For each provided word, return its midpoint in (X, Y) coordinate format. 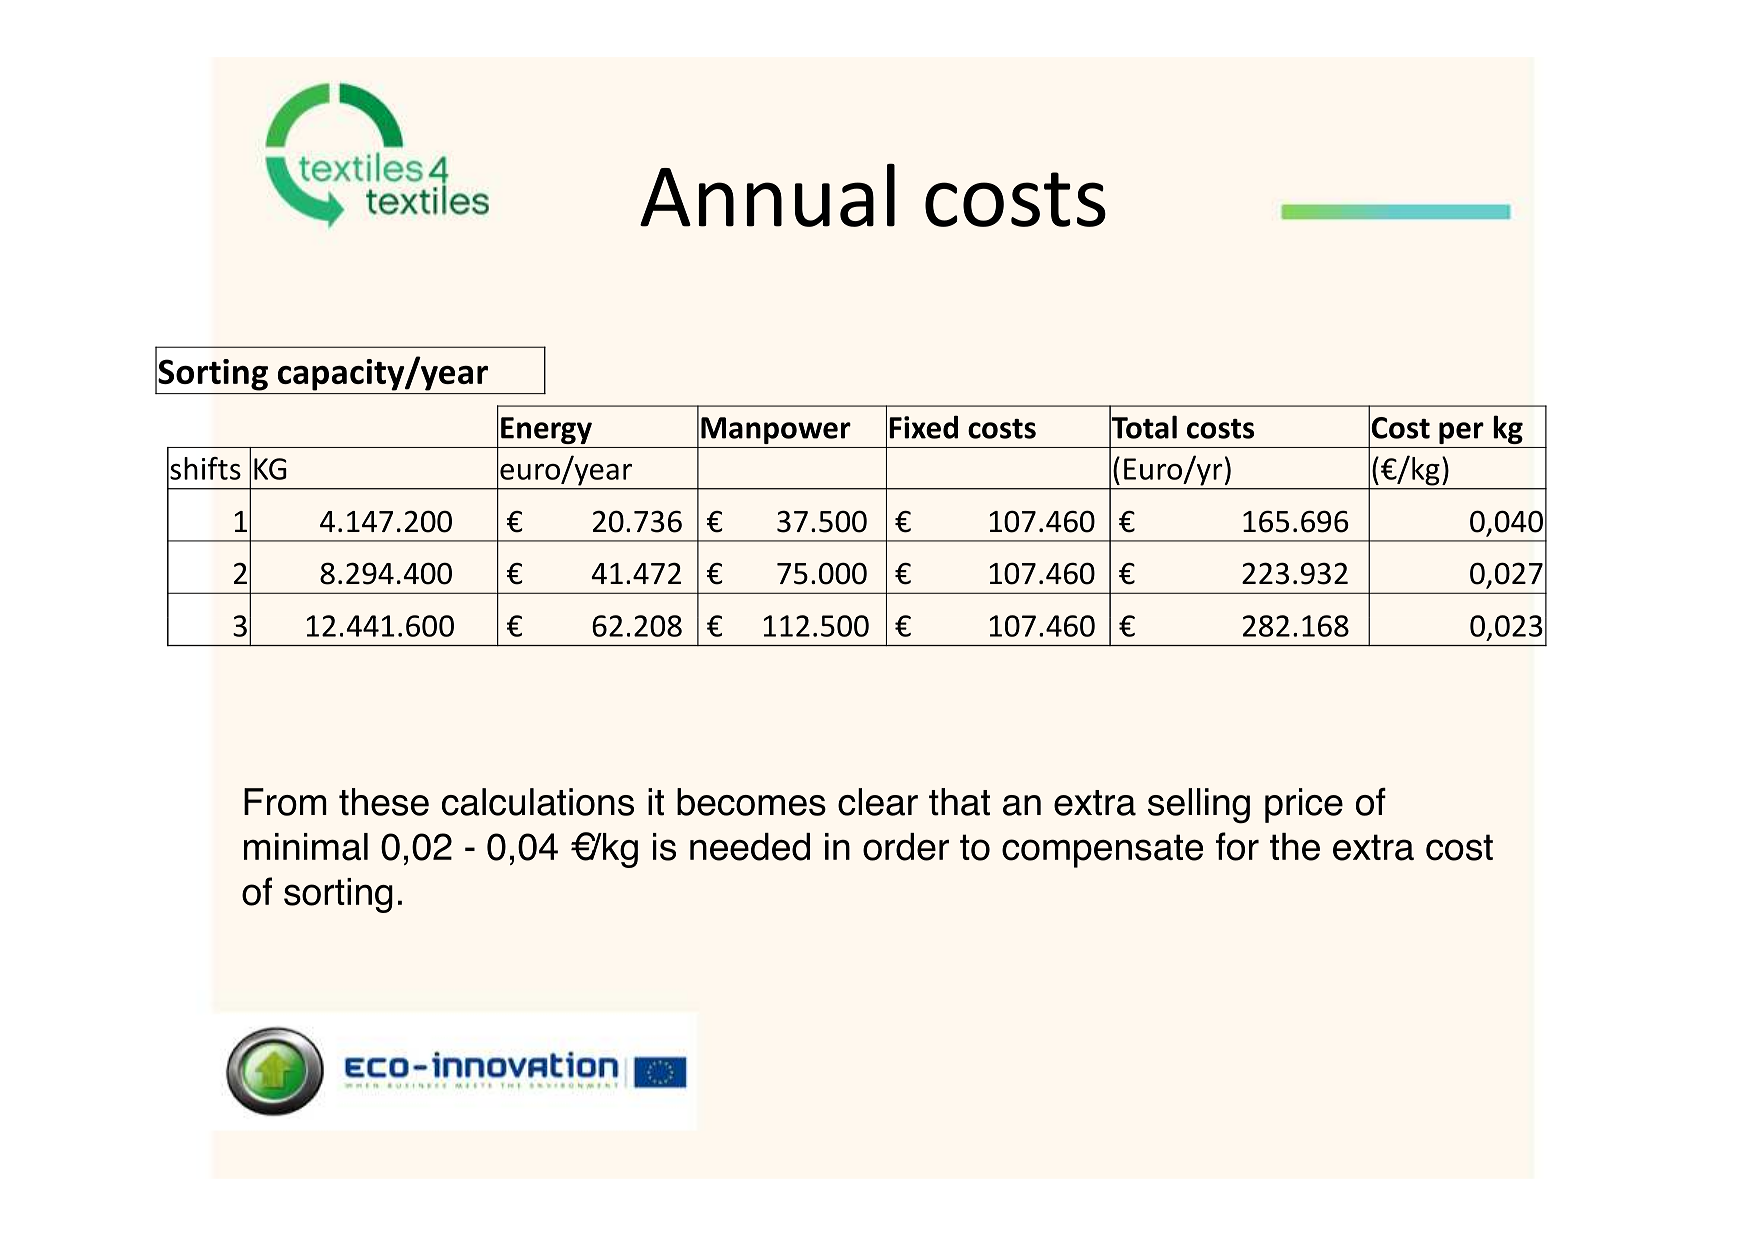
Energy (546, 430)
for (1237, 846)
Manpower (776, 430)
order (906, 847)
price (1304, 805)
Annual (767, 195)
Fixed (923, 427)
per (1461, 433)
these (384, 802)
